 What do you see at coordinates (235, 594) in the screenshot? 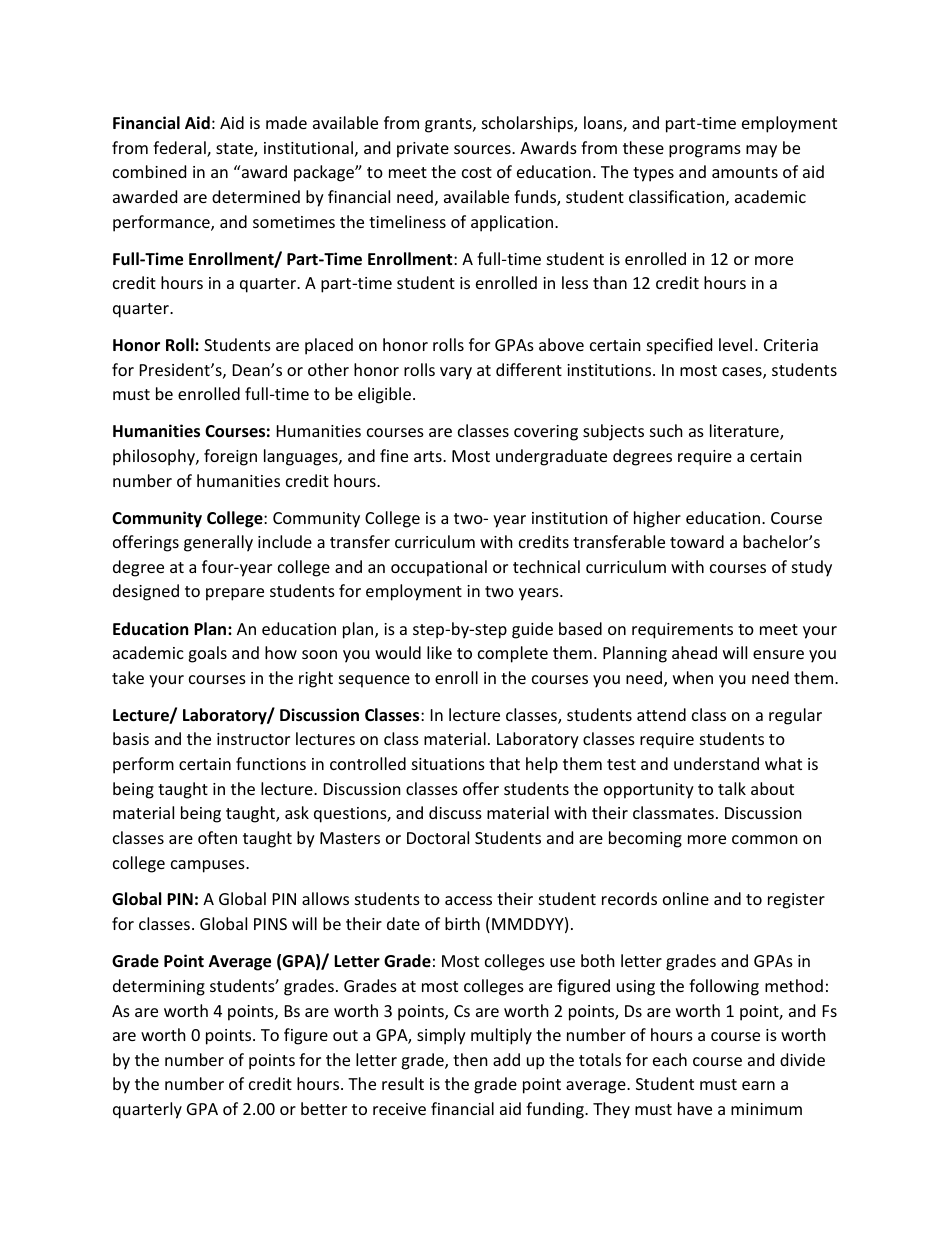
I see `prepare` at bounding box center [235, 594].
